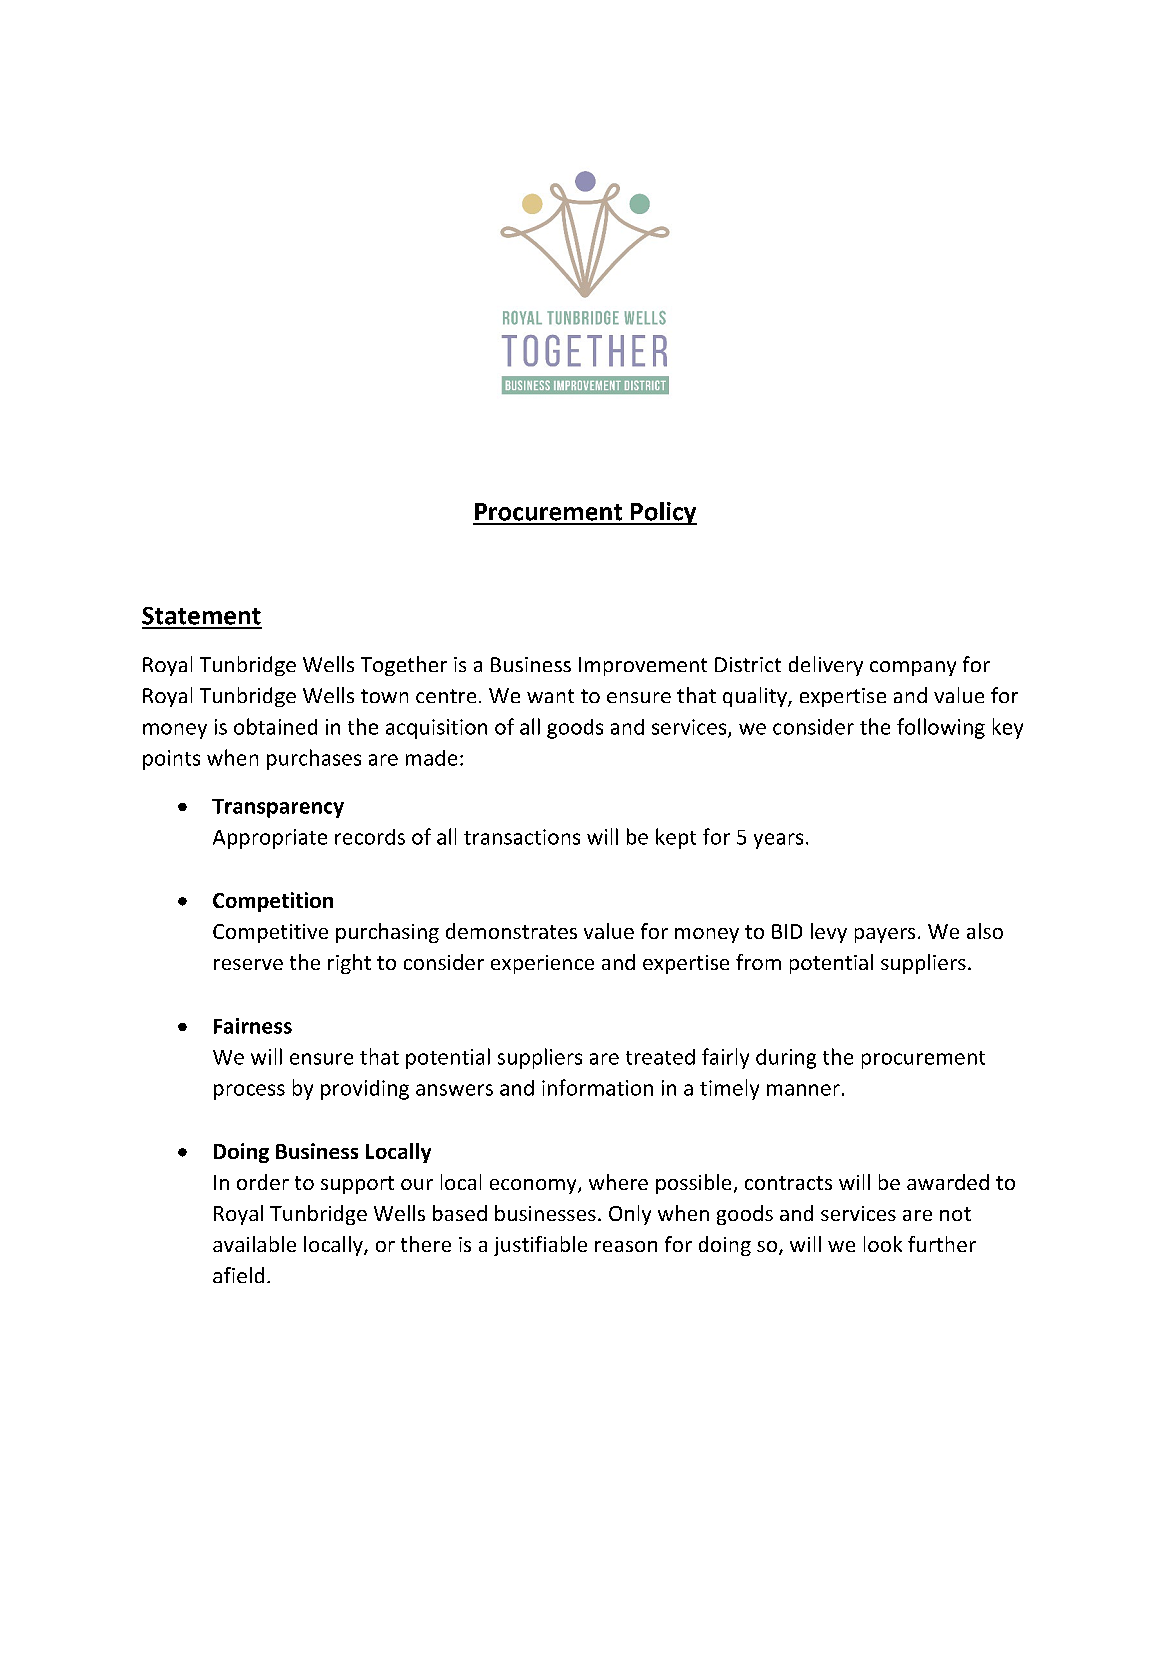 The image size is (1170, 1654). Describe the element at coordinates (249, 1092) in the screenshot. I see `process` at that location.
